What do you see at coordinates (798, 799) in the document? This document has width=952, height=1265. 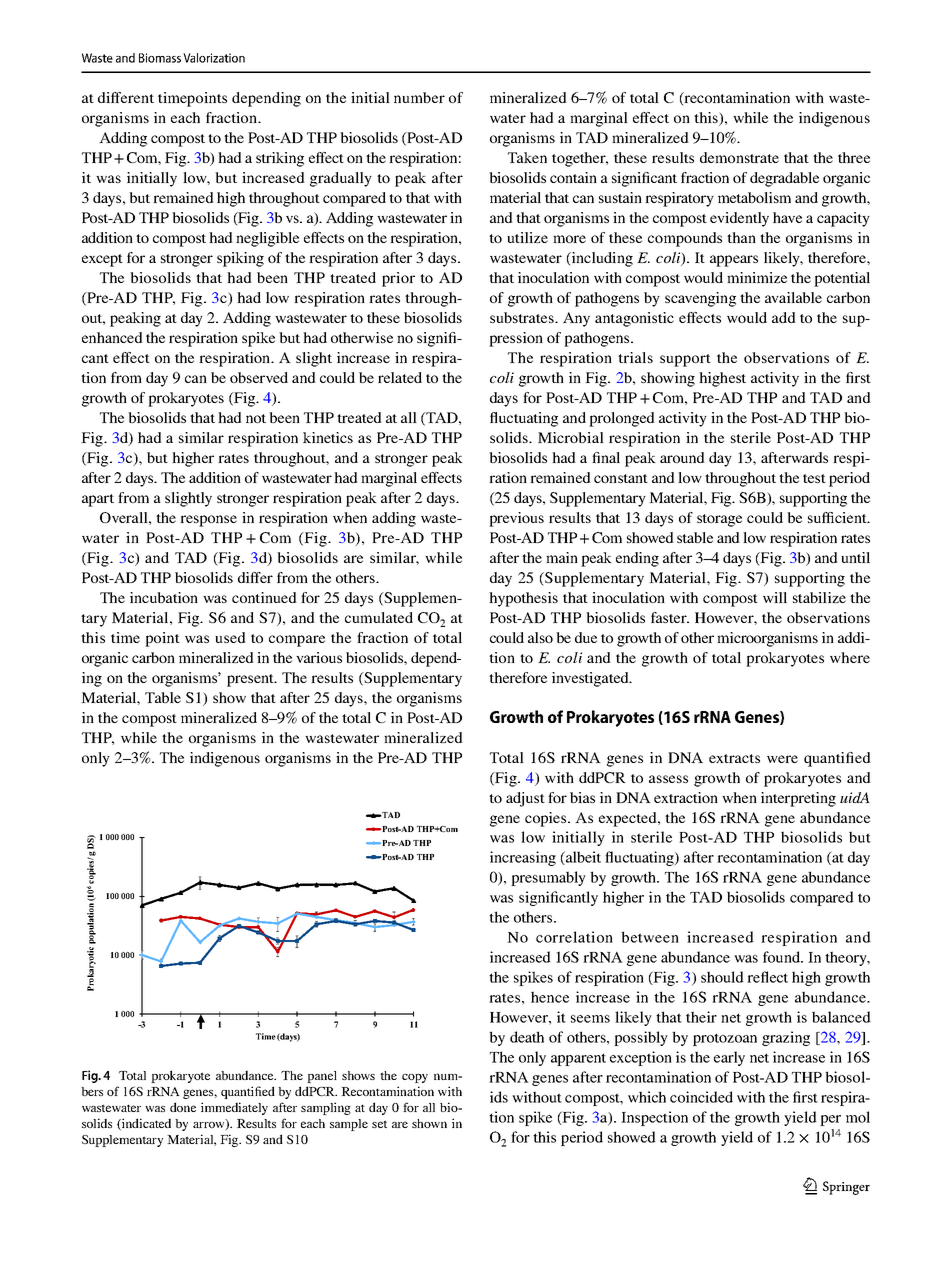 I see `interpreting` at bounding box center [798, 799].
